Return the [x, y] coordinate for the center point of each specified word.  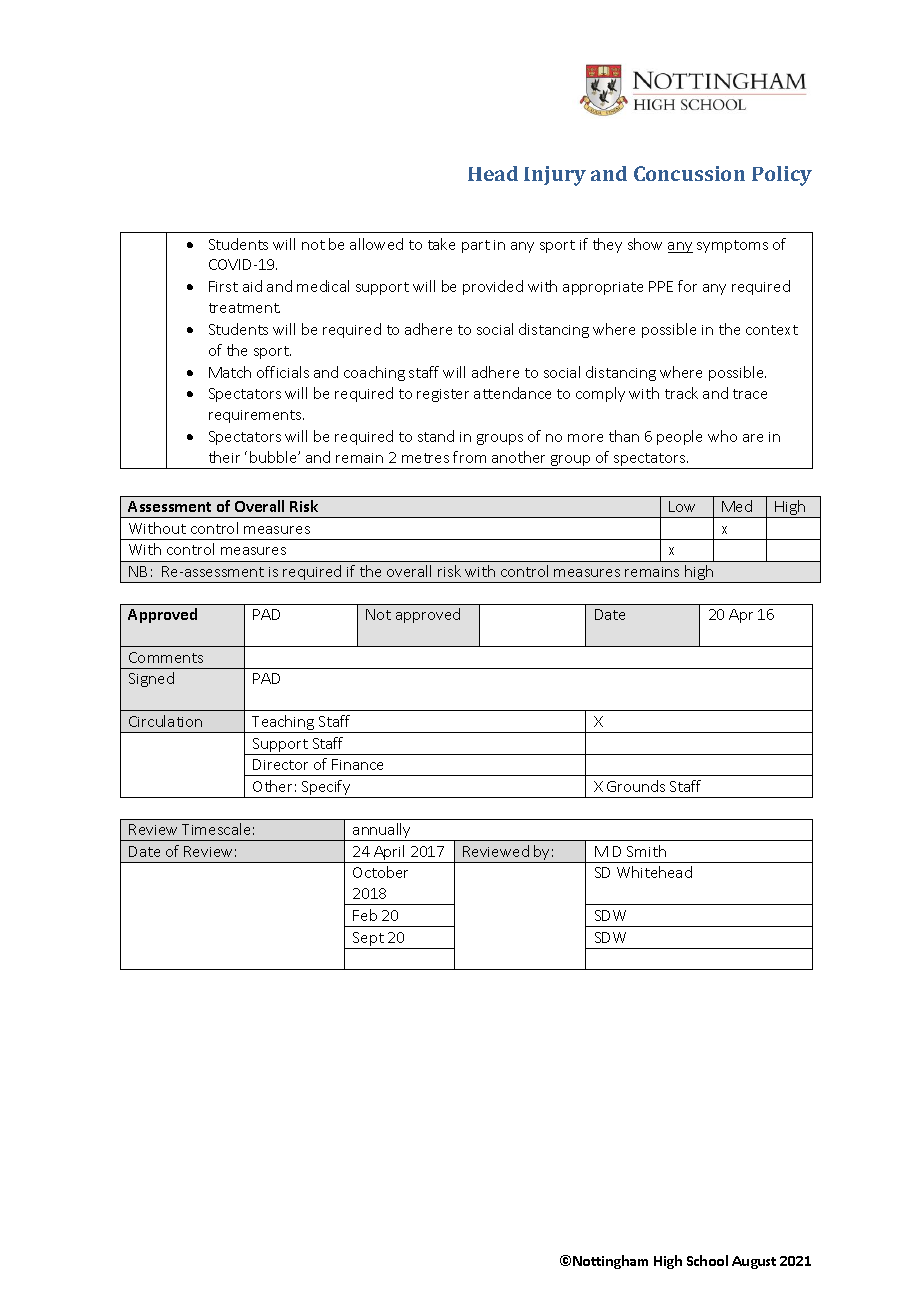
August [754, 1262]
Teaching [283, 724]
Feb [365, 915]
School [707, 1260]
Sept [368, 940]
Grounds [636, 786]
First [223, 286]
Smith [646, 851]
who [722, 436]
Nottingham [610, 1262]
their [224, 457]
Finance [357, 764]
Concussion [689, 173]
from [469, 457]
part [476, 246]
